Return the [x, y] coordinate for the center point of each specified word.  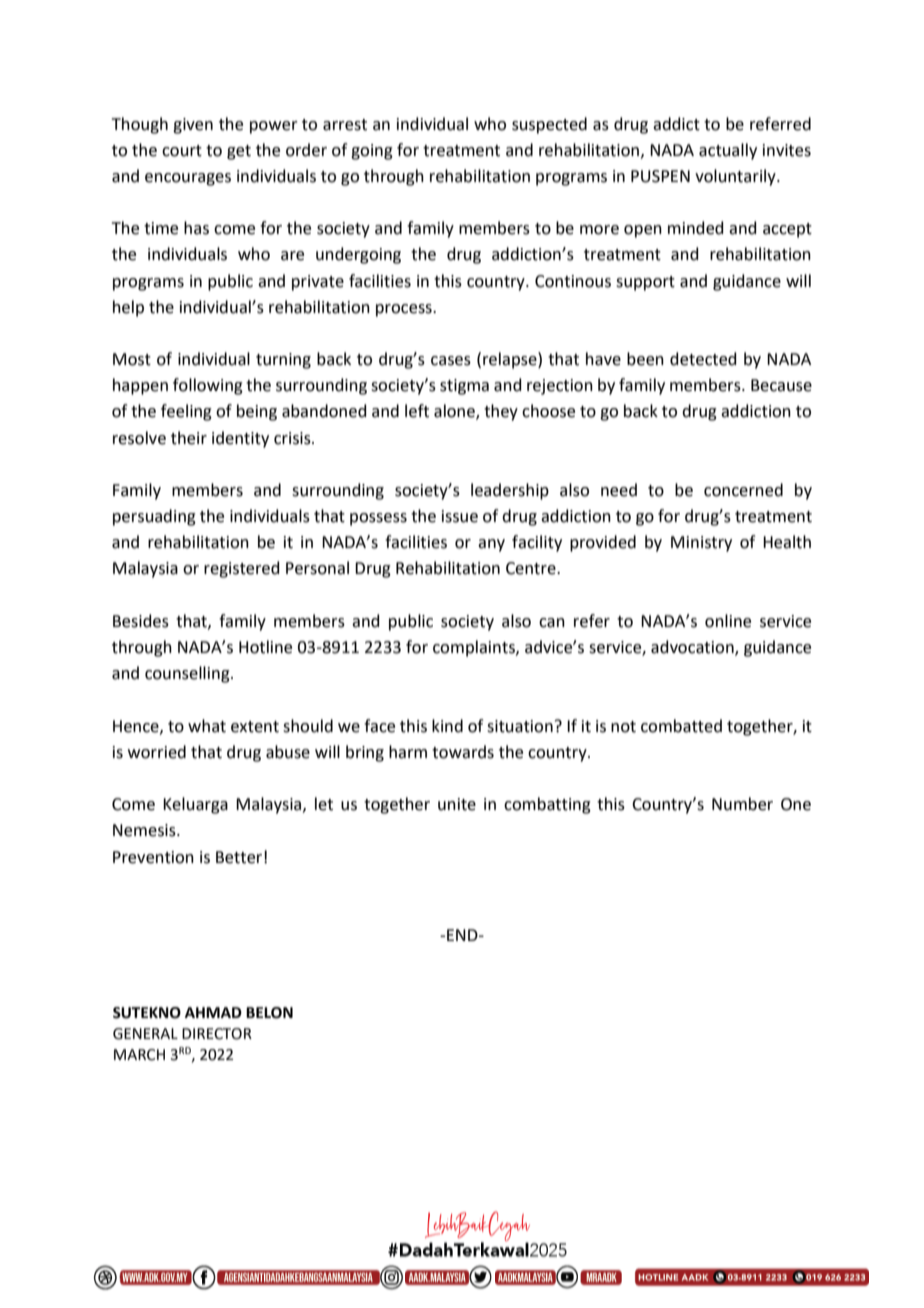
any [491, 545]
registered [242, 569]
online [728, 621]
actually [728, 151]
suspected [549, 125]
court [182, 151]
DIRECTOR [217, 1034]
